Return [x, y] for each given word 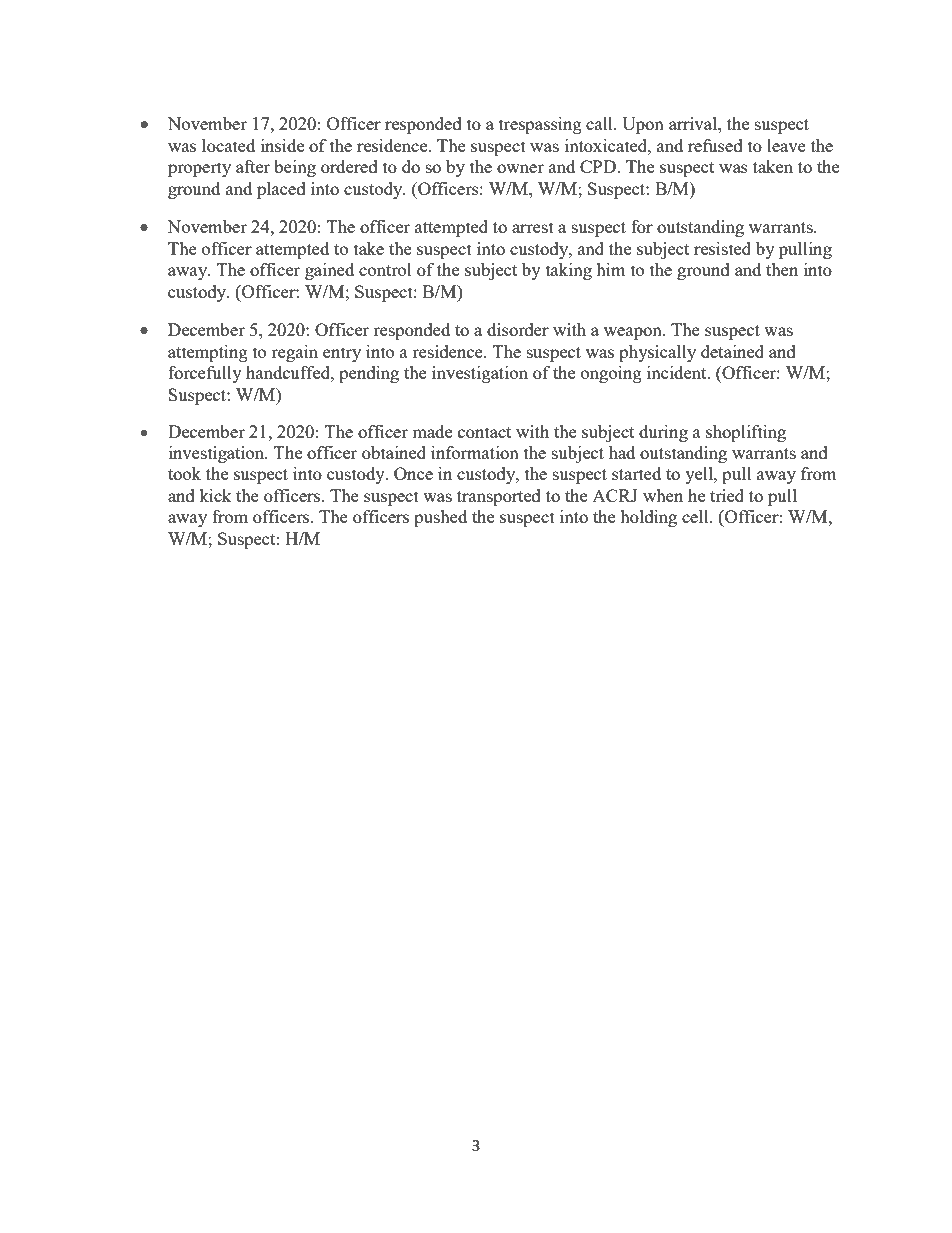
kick [215, 495]
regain [294, 353]
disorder [518, 329]
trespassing [540, 125]
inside [282, 145]
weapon [634, 333]
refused [715, 145]
